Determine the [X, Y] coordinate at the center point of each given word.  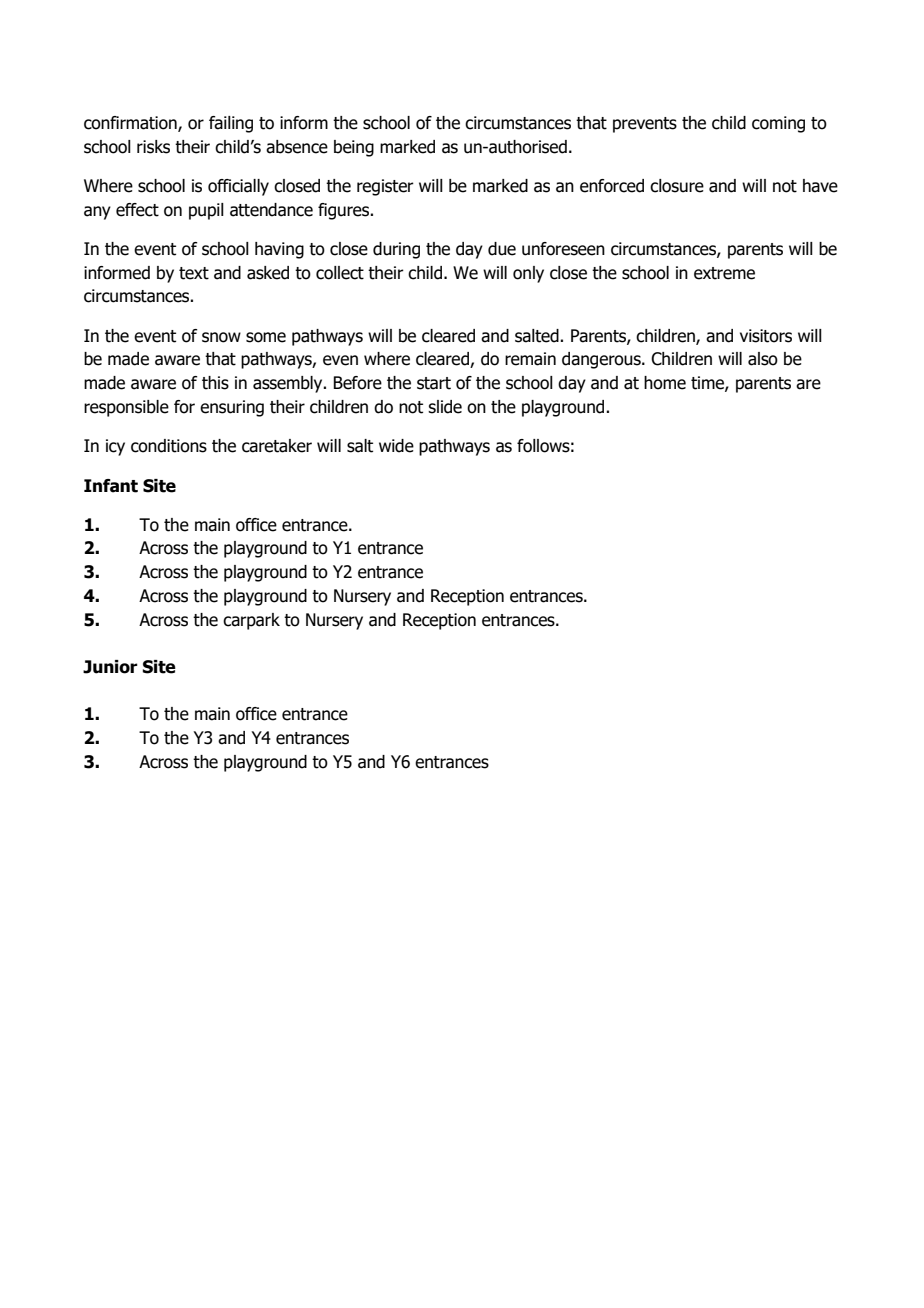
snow [221, 337]
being [354, 148]
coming [778, 124]
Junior [110, 667]
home [665, 383]
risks [153, 147]
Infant [111, 486]
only [528, 274]
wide [396, 446]
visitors [766, 336]
